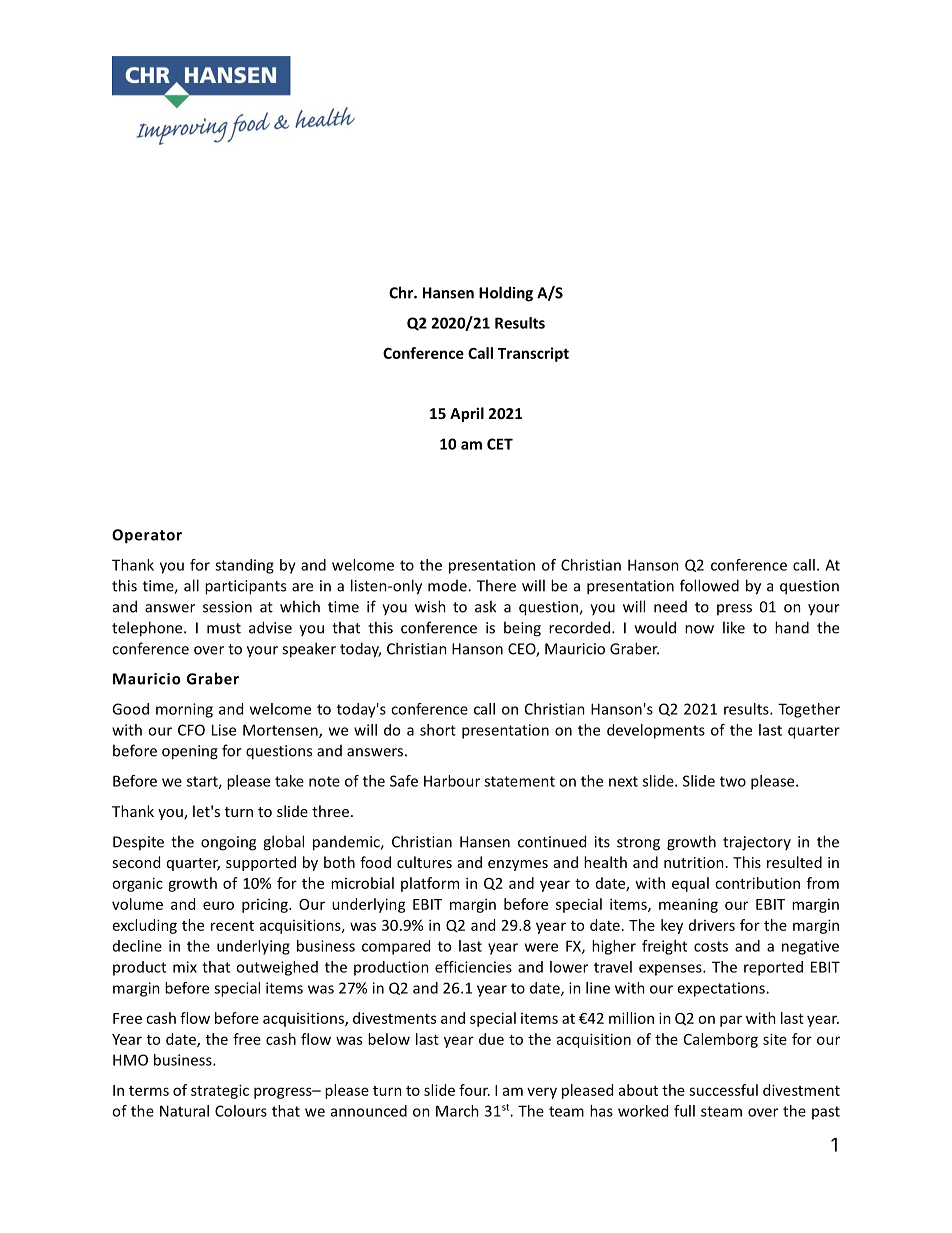  Describe the element at coordinates (709, 585) in the screenshot. I see `followed` at that location.
